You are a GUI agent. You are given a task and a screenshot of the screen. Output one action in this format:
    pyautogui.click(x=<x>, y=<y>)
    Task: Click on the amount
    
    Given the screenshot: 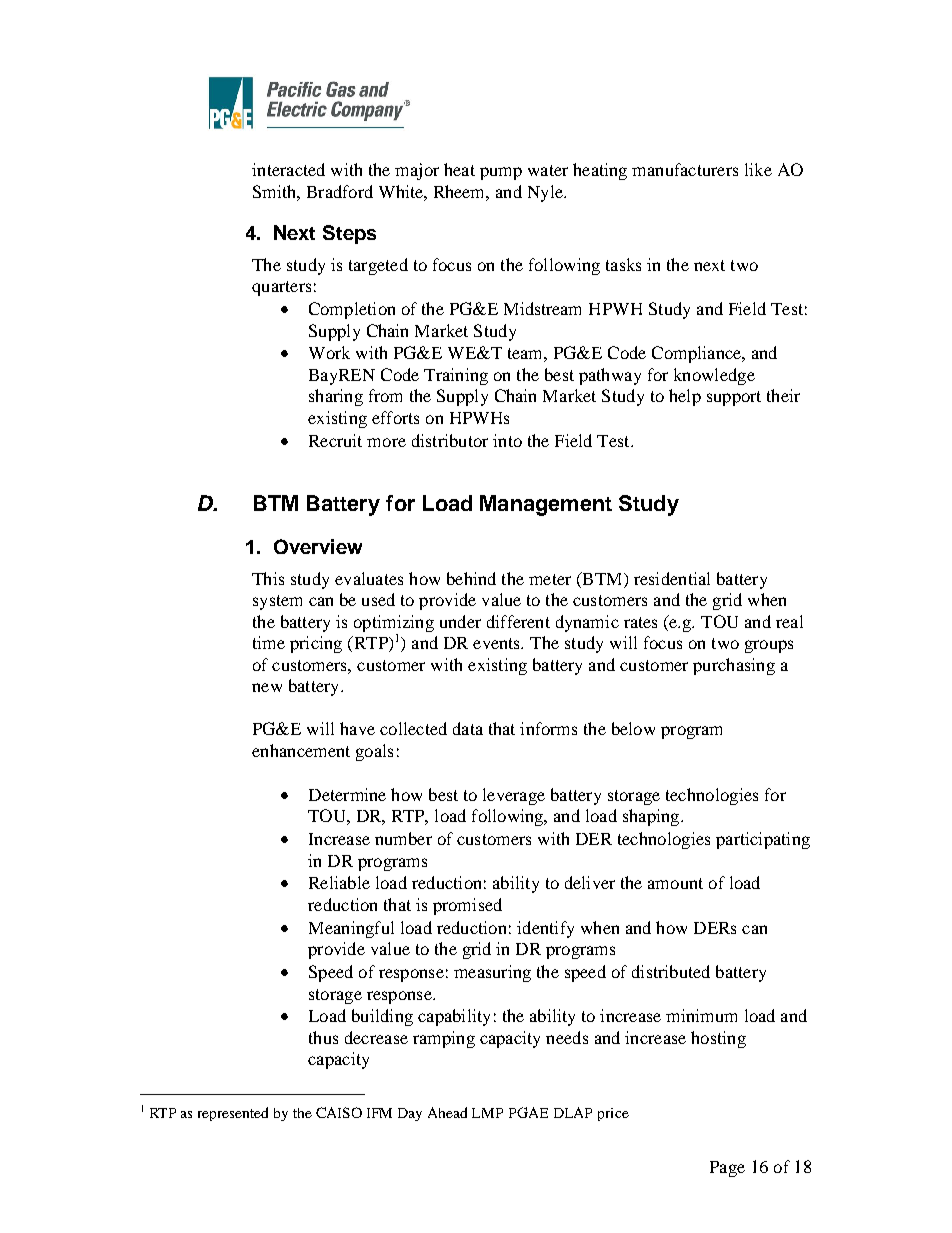 What is the action you would take?
    pyautogui.click(x=675, y=883)
